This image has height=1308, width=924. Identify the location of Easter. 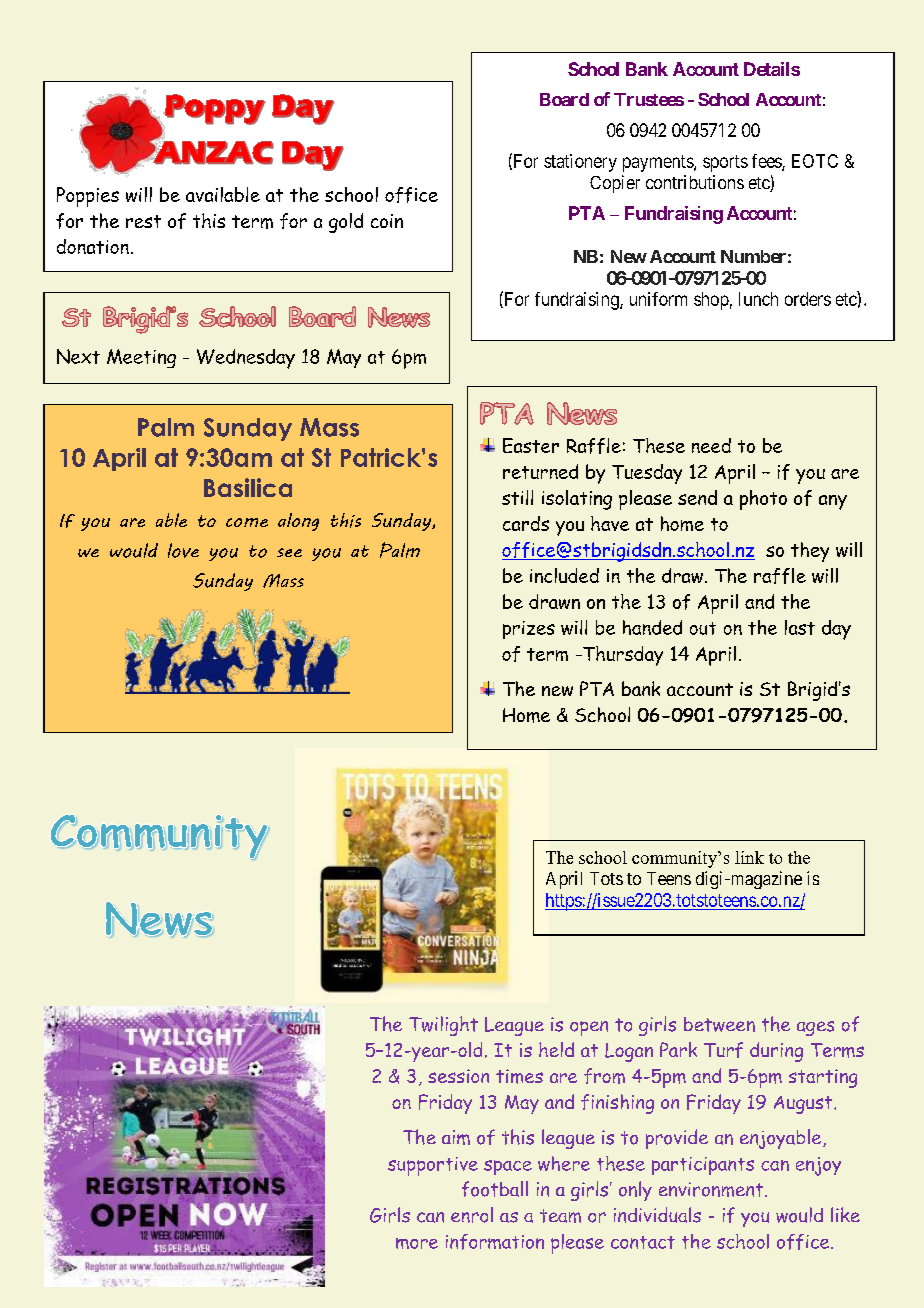
(531, 445).
